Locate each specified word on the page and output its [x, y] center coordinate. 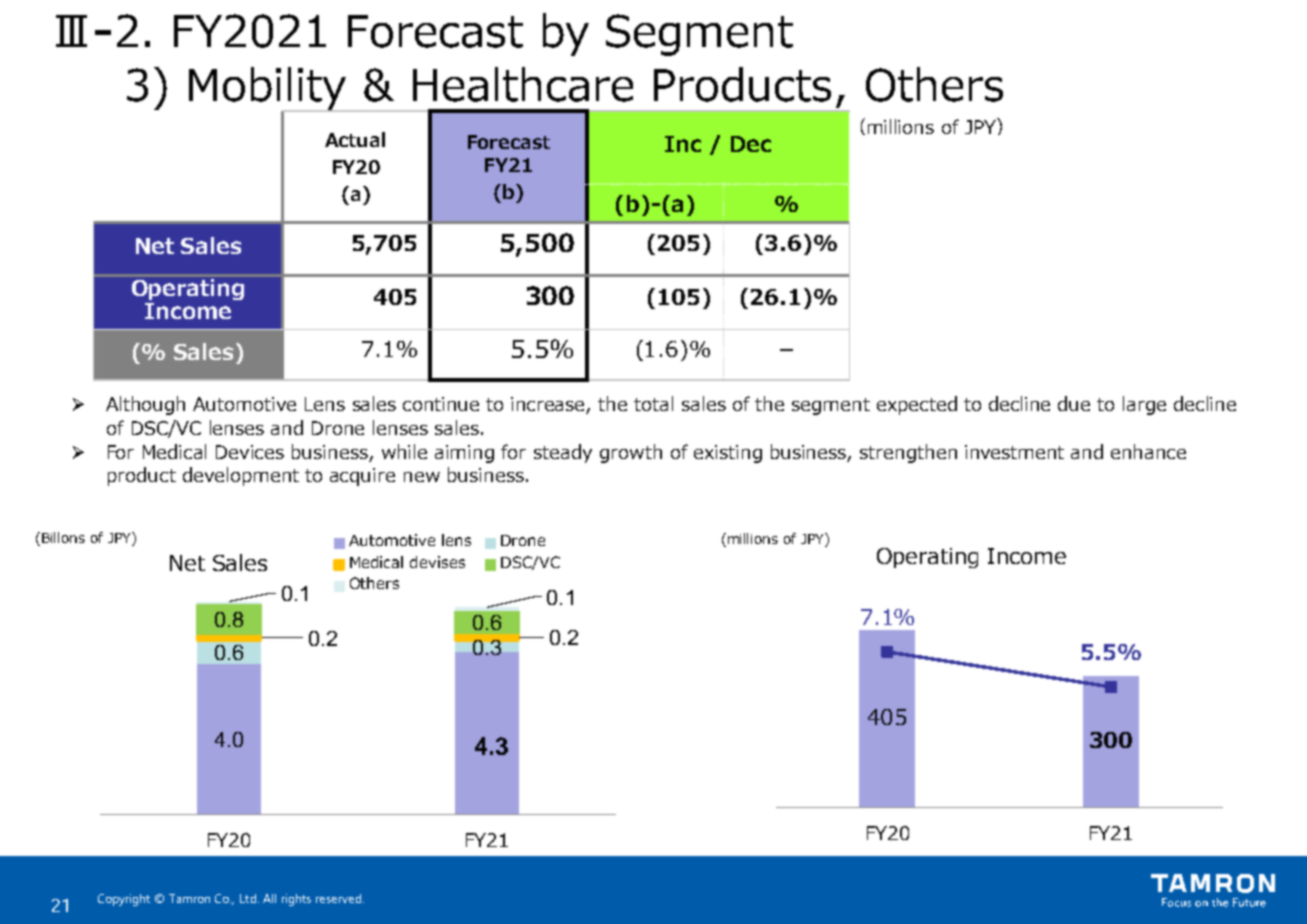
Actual [355, 139]
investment [1014, 452]
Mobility [269, 90]
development [241, 476]
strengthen [908, 453]
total [653, 403]
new [422, 477]
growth [631, 453]
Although [145, 405]
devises [437, 562]
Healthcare [523, 84]
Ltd [249, 898]
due [1074, 403]
